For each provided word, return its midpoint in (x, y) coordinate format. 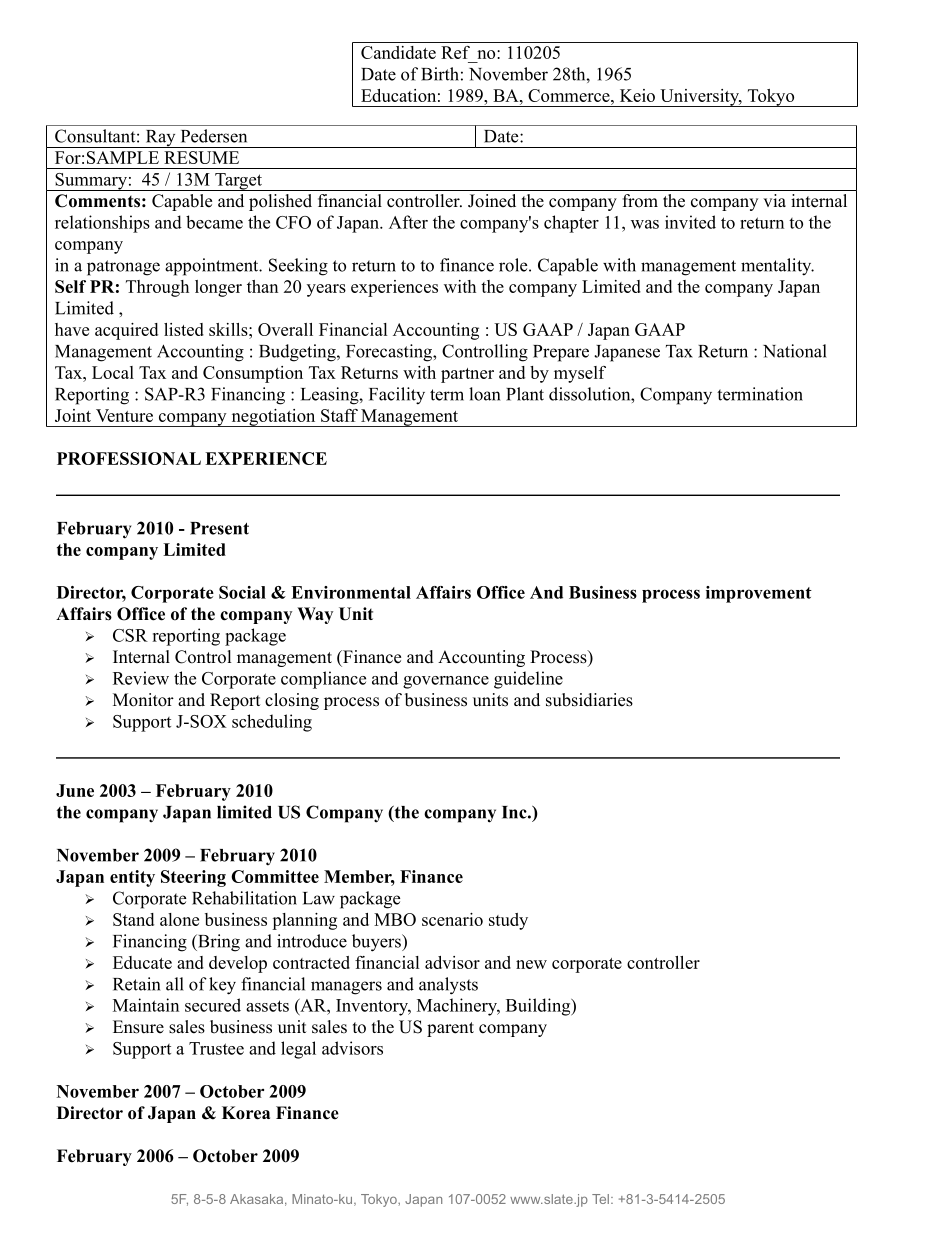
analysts (448, 986)
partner (467, 375)
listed (184, 329)
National (795, 351)
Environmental (351, 592)
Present (219, 528)
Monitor (143, 700)
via (774, 200)
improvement (759, 594)
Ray (160, 139)
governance (446, 682)
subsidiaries (589, 700)
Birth (440, 74)
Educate (142, 962)
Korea (246, 1113)
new (531, 964)
